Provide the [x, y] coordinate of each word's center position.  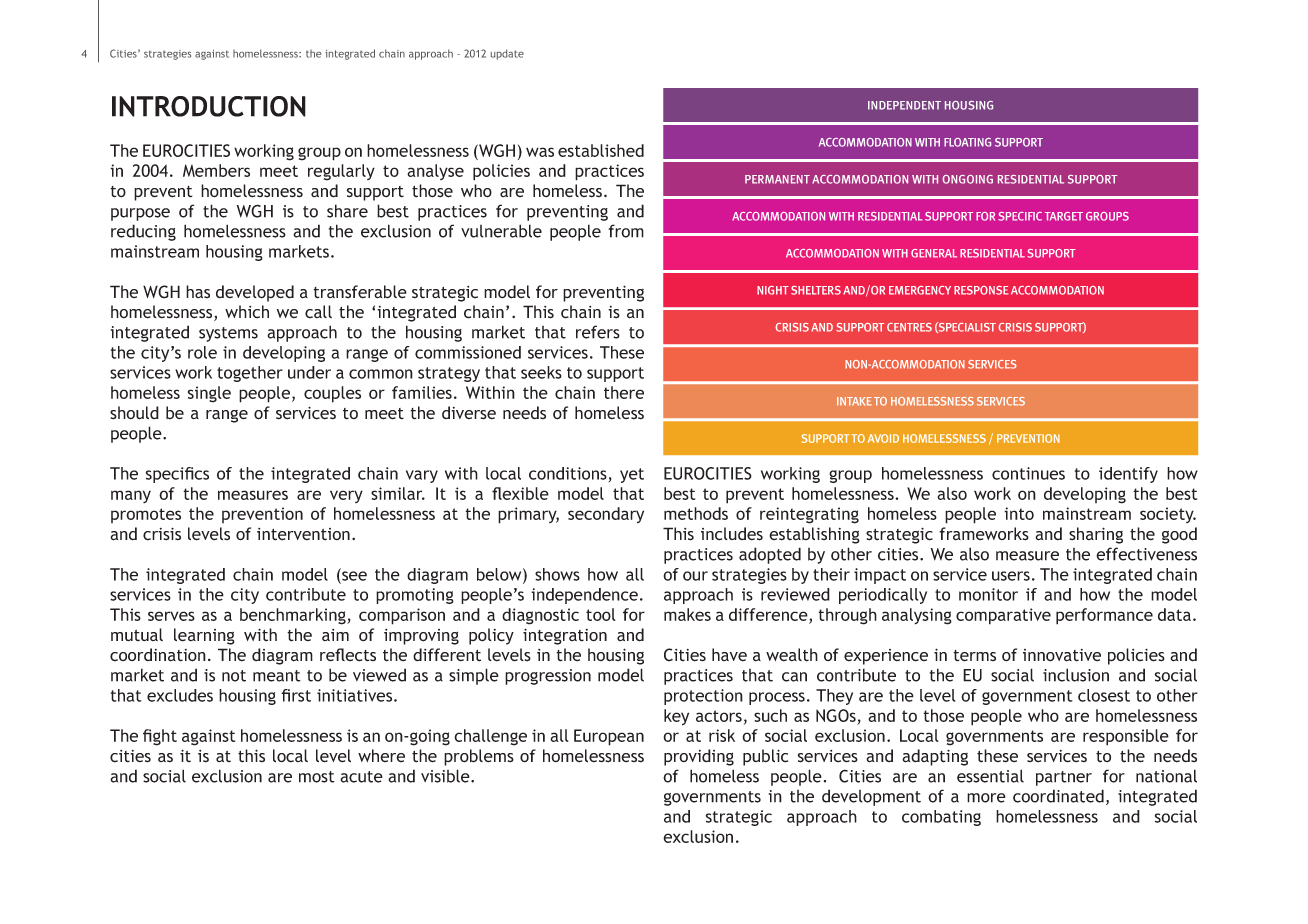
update [507, 54]
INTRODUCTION [209, 106]
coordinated [1058, 796]
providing [699, 757]
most [317, 777]
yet [632, 475]
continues [1028, 473]
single [209, 394]
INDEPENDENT [904, 105]
